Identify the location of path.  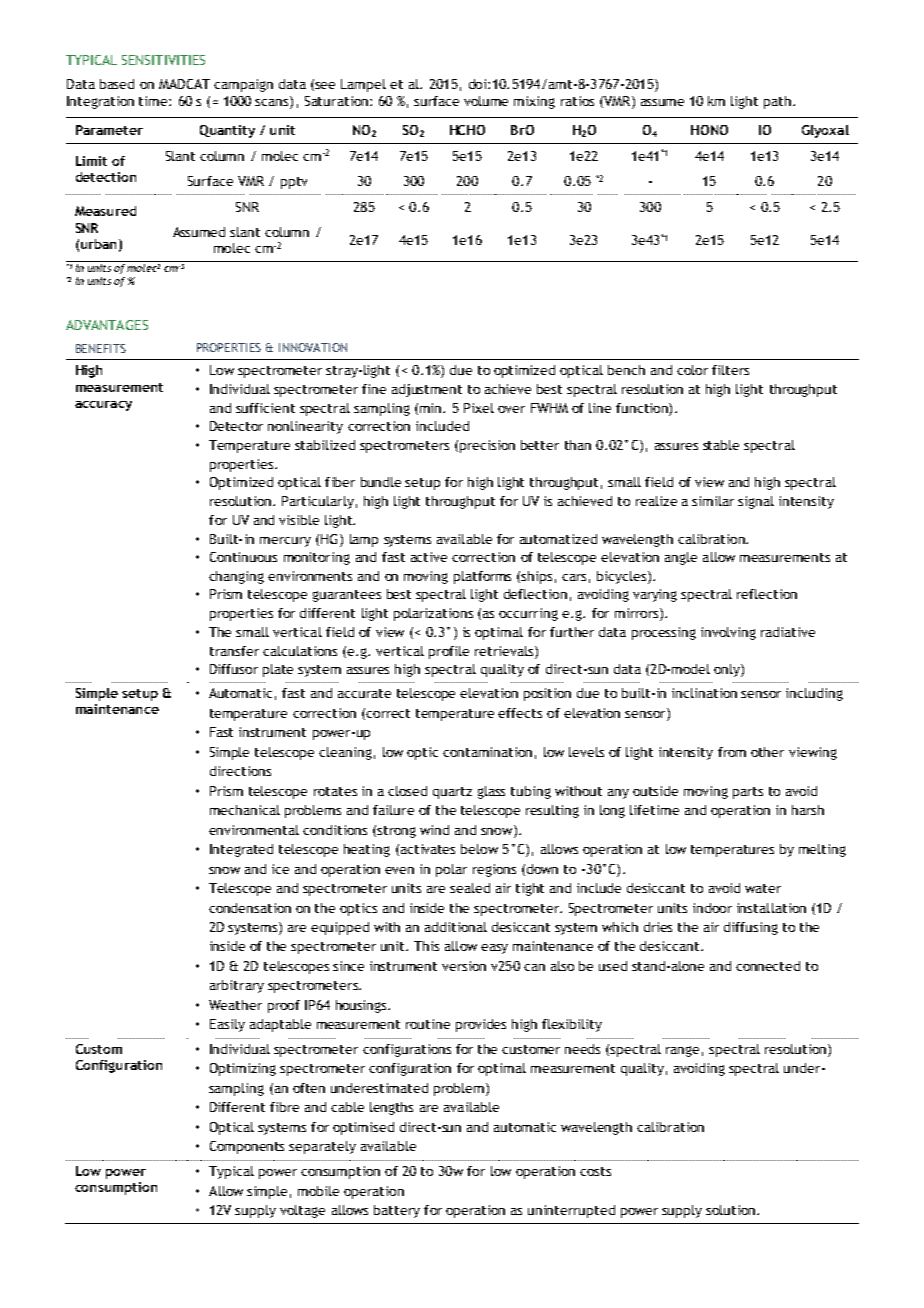
(779, 102).
